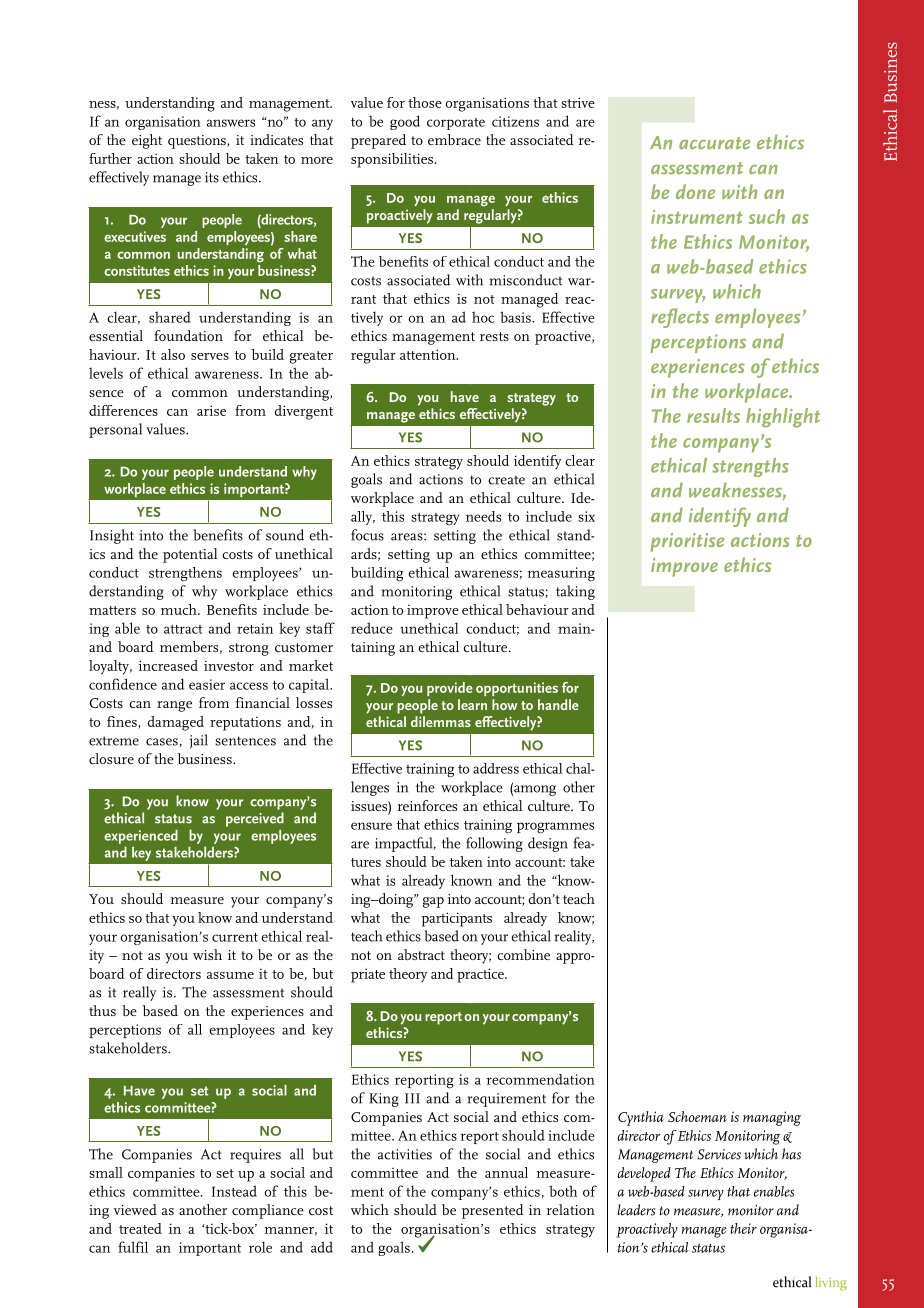  Describe the element at coordinates (147, 141) in the document. I see `eight` at that location.
